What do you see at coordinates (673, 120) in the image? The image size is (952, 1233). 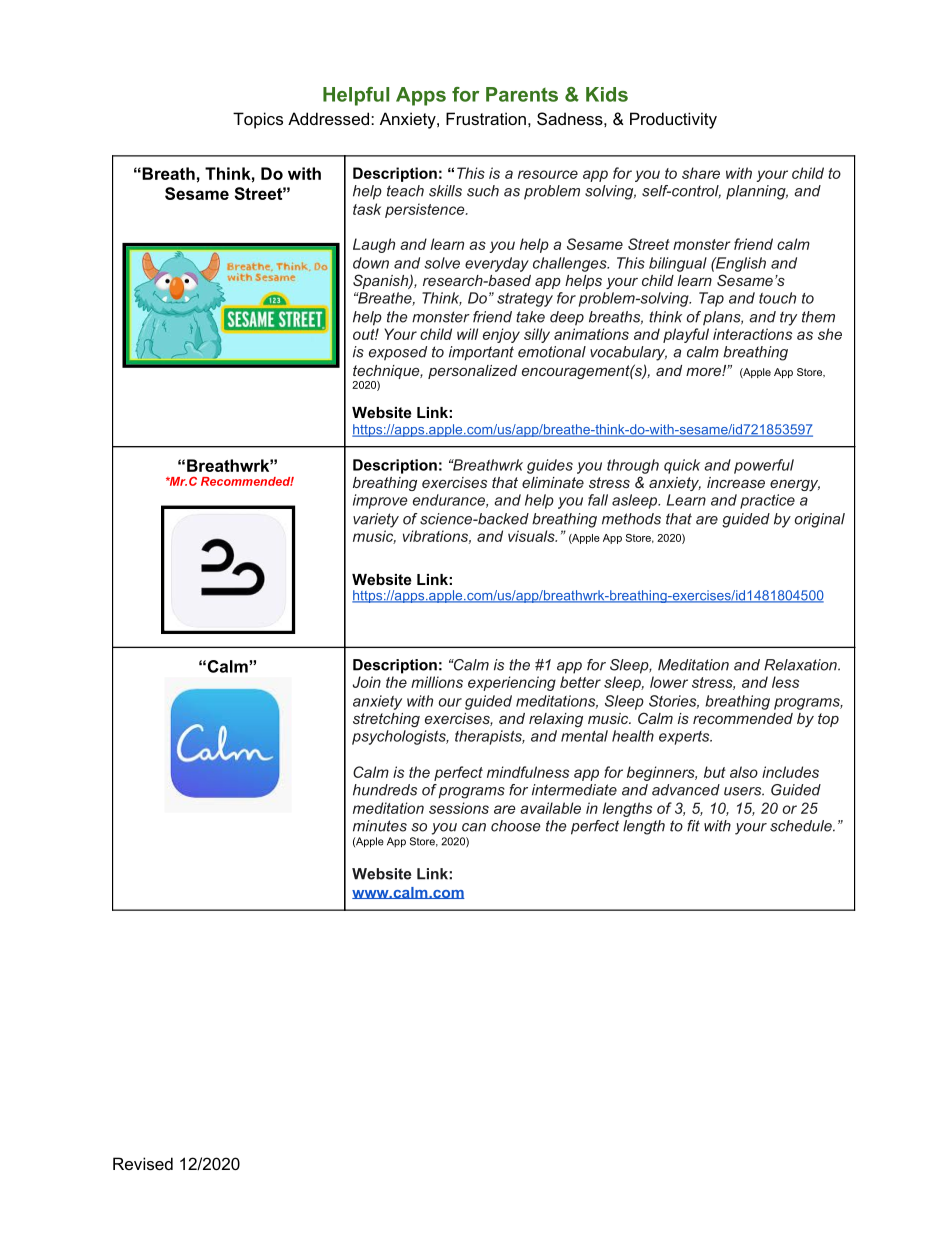 I see `Productivity` at bounding box center [673, 120].
